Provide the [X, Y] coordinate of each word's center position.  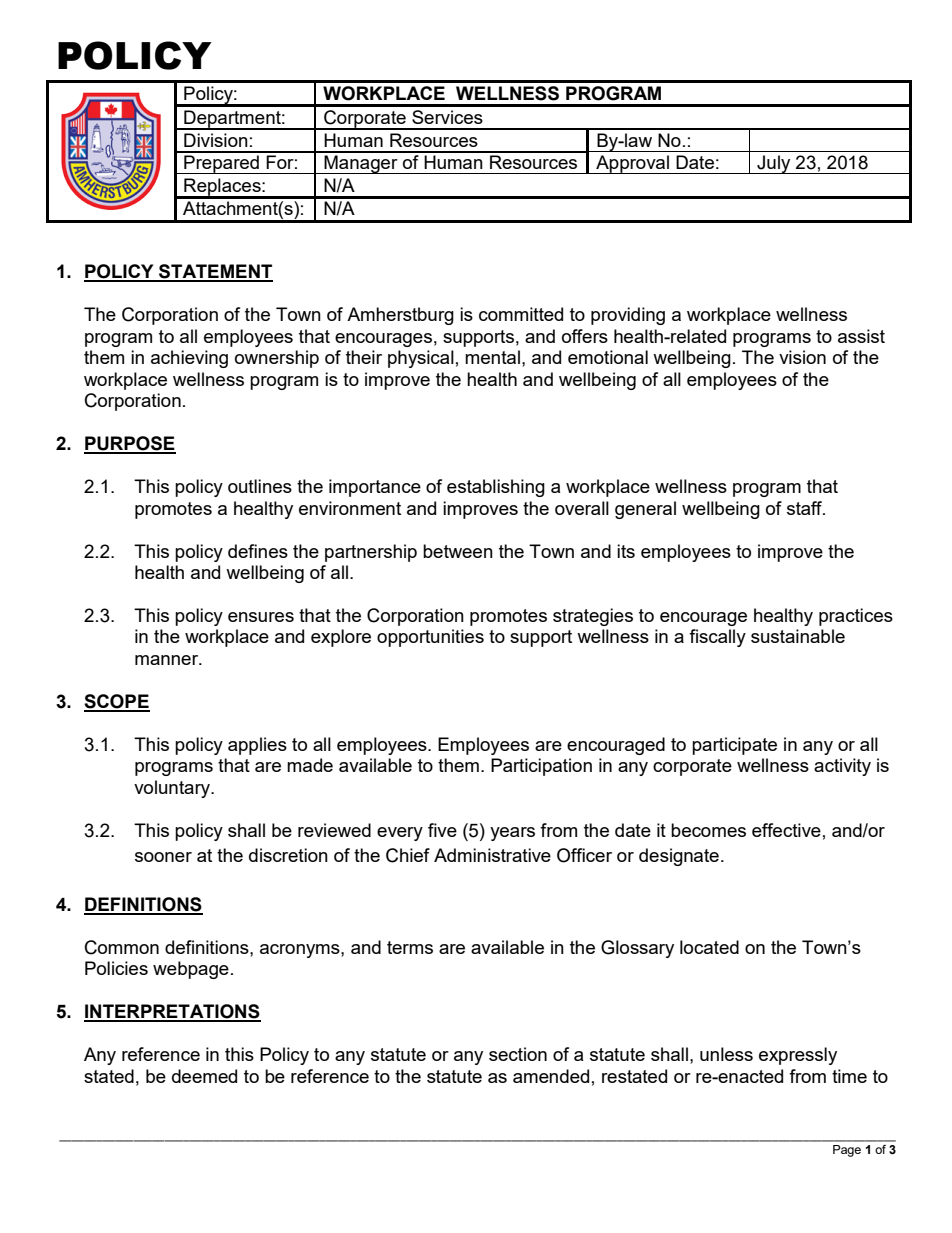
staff [806, 508]
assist [861, 336]
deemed [204, 1076]
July [774, 164]
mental [492, 357]
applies [257, 746]
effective [786, 830]
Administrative [492, 855]
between [458, 551]
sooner [163, 857]
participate [734, 746]
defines [258, 551]
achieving [189, 359]
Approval [632, 164]
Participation [541, 767]
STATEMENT [215, 272]
